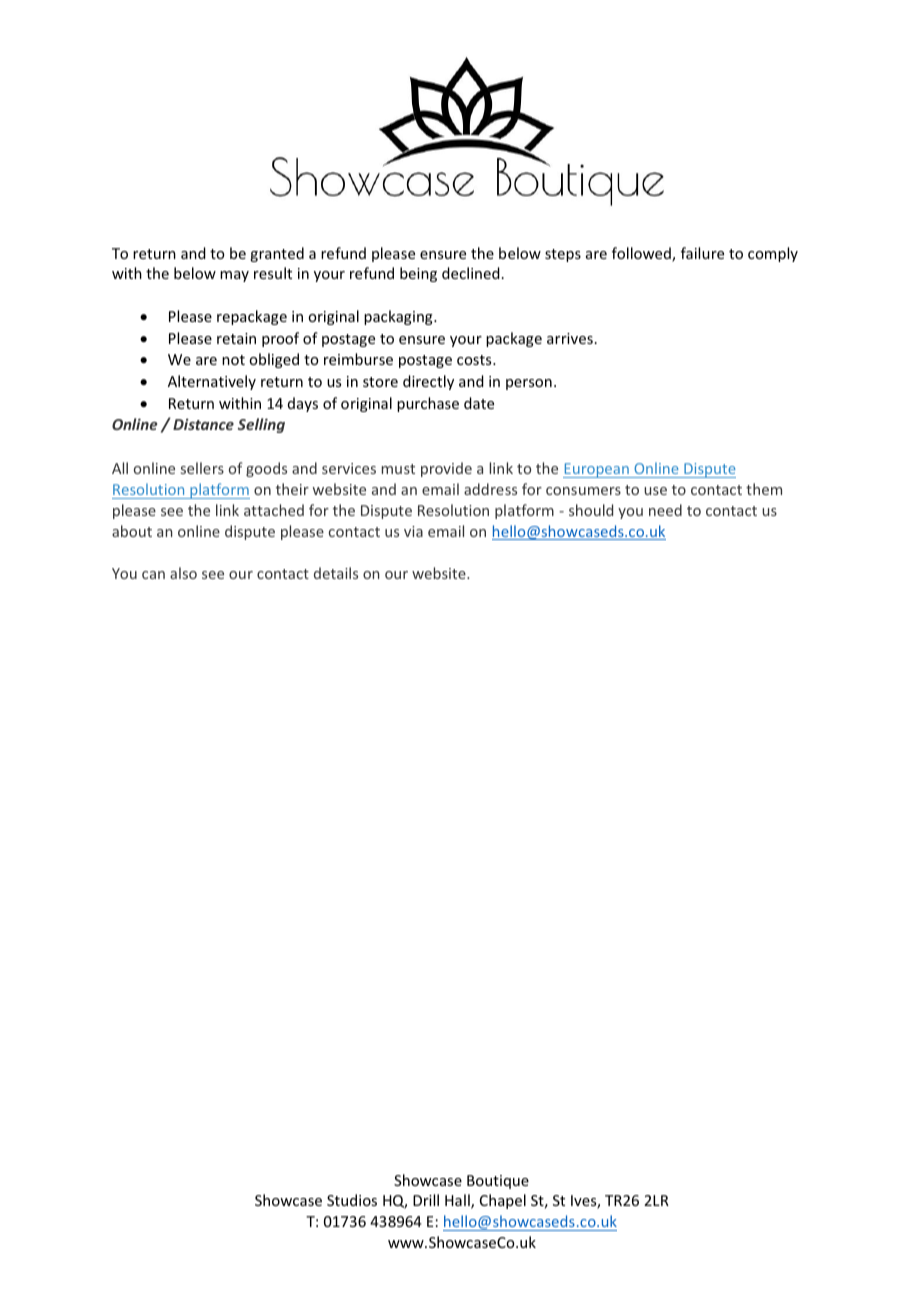  I want to click on failure, so click(702, 253).
